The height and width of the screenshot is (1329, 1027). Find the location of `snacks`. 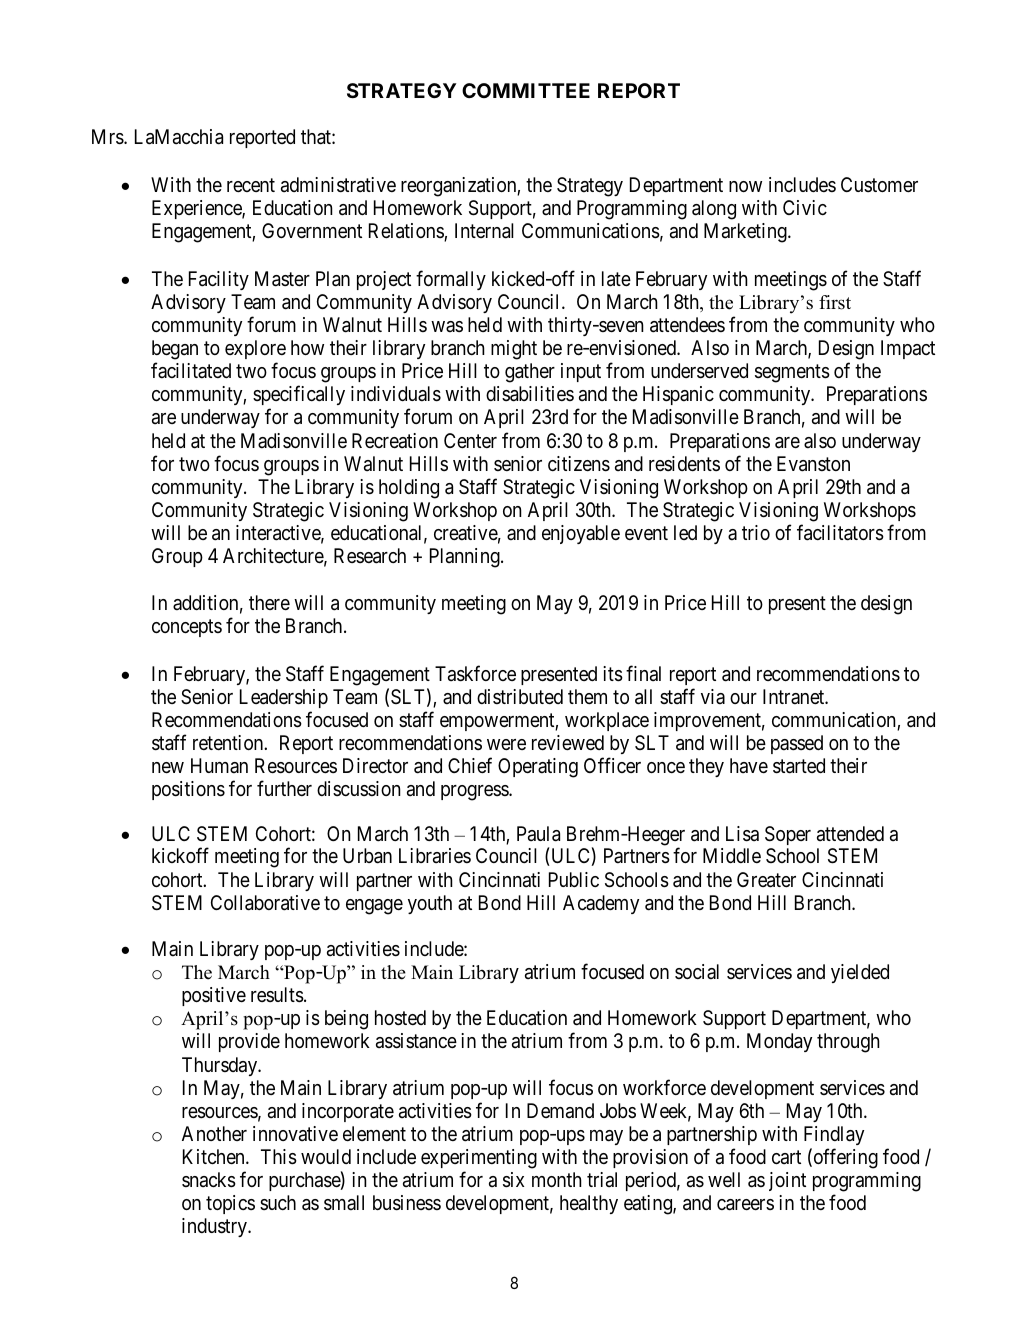

snacks is located at coordinates (209, 1180).
